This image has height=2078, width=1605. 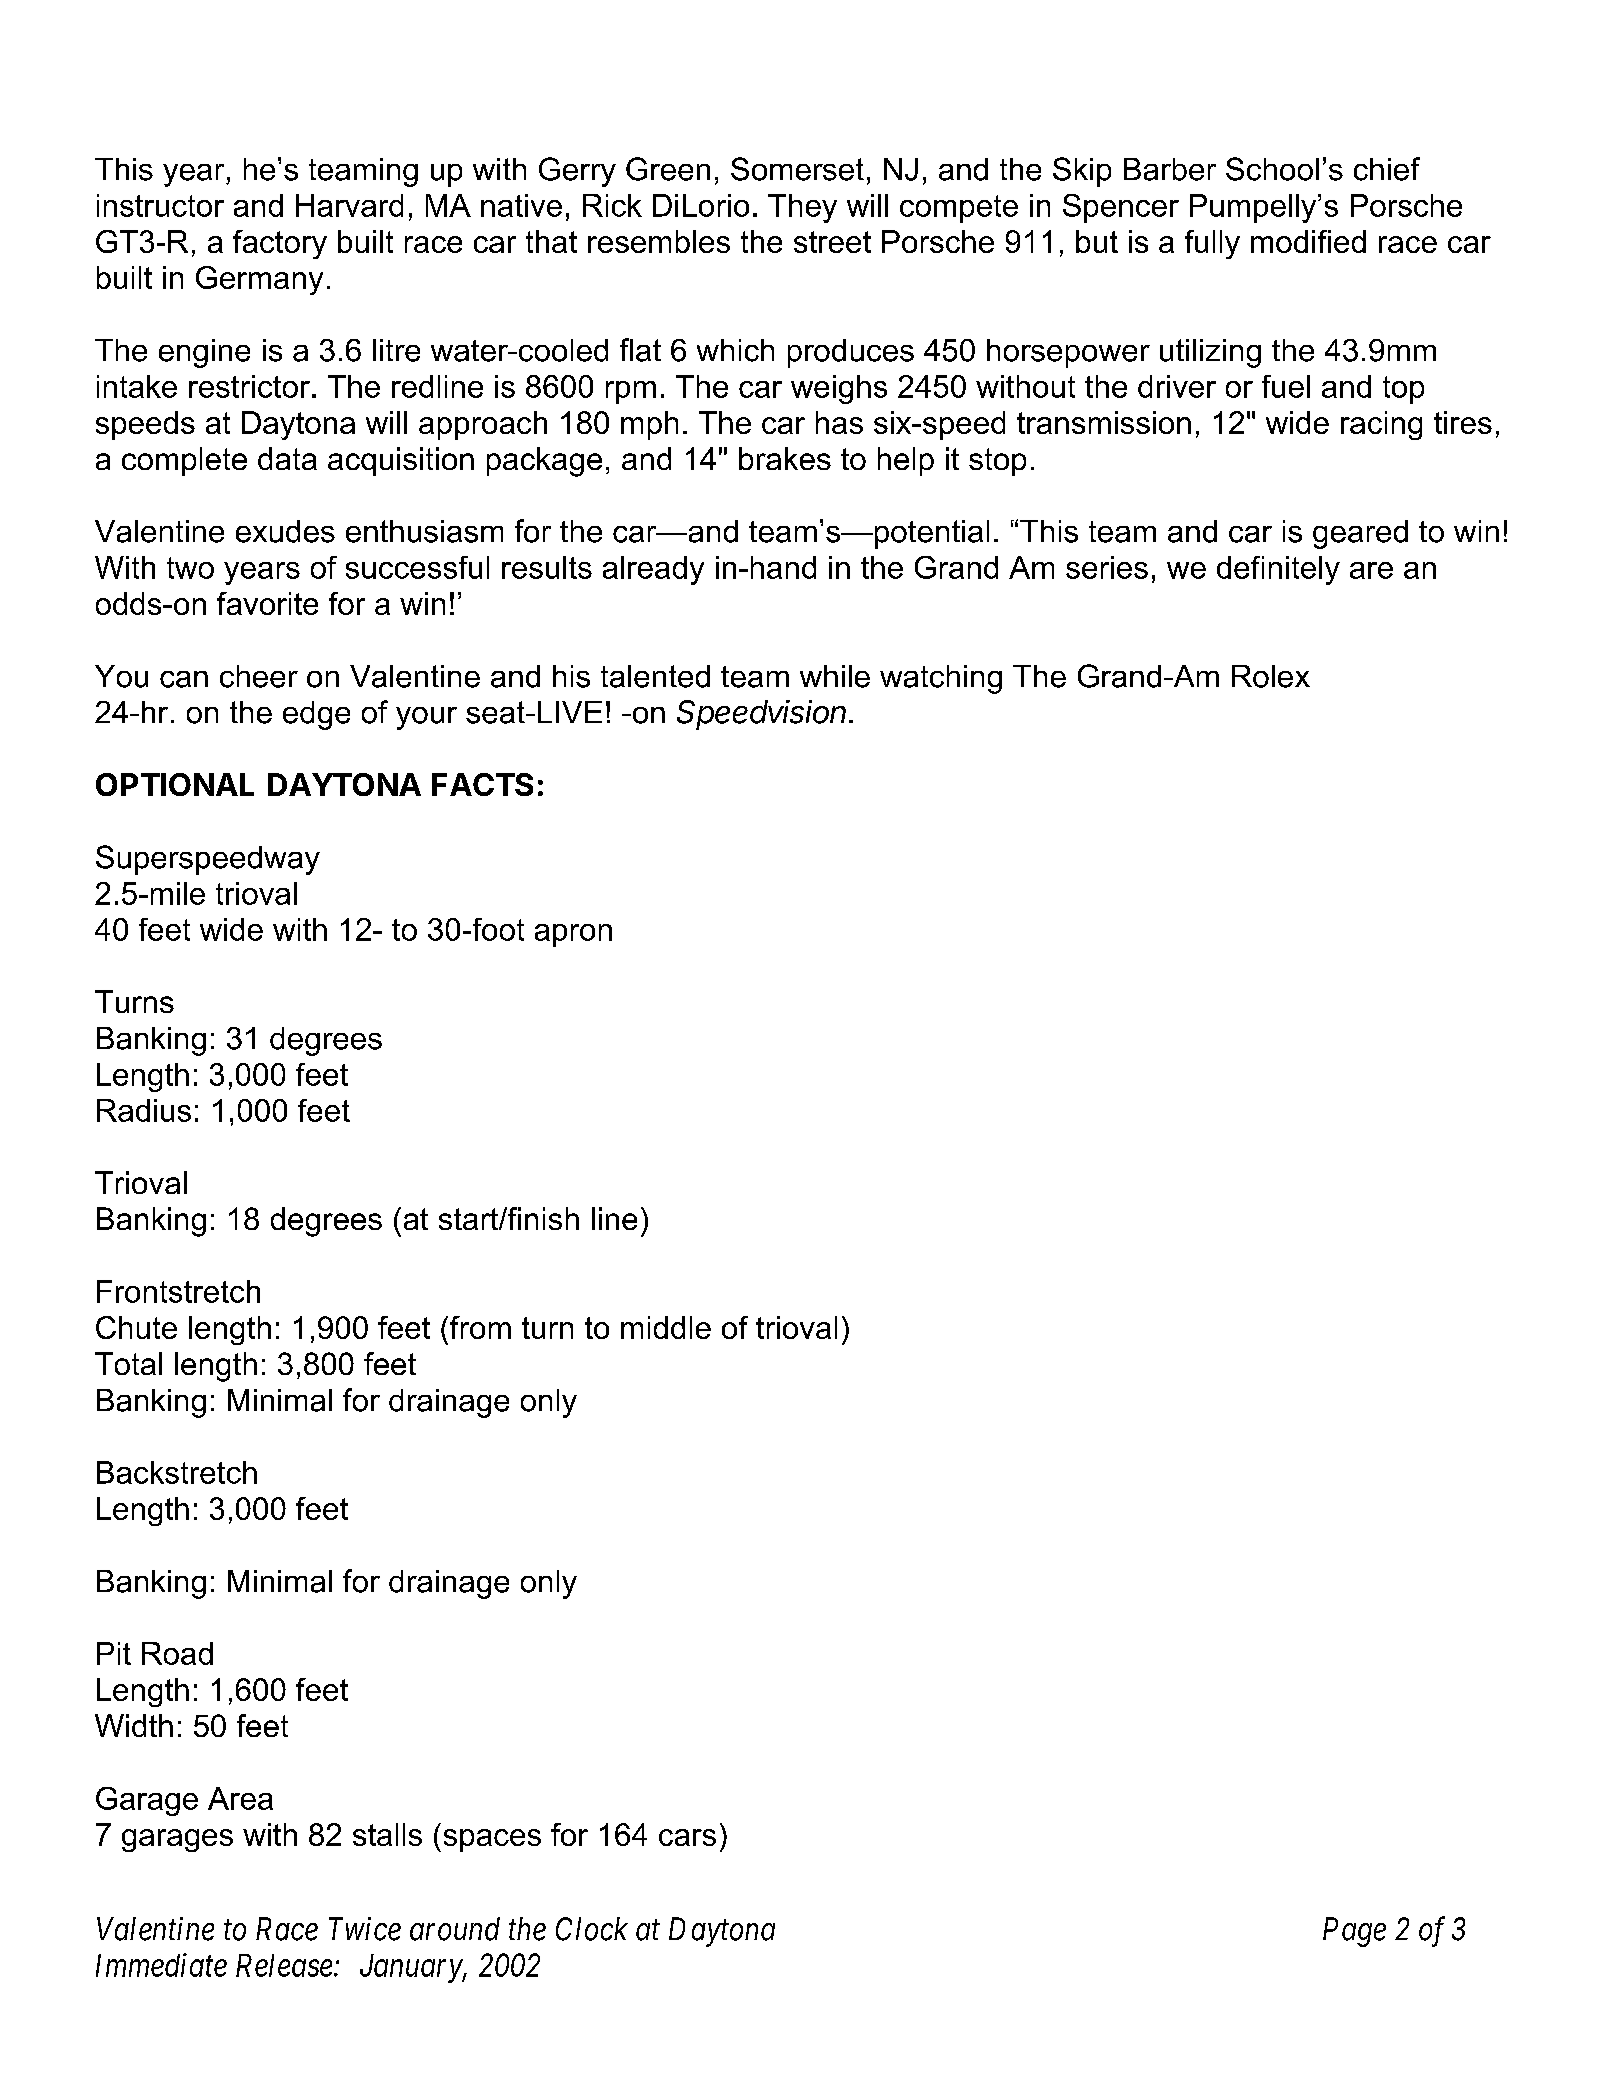 I want to click on Rolex, so click(x=1271, y=676).
